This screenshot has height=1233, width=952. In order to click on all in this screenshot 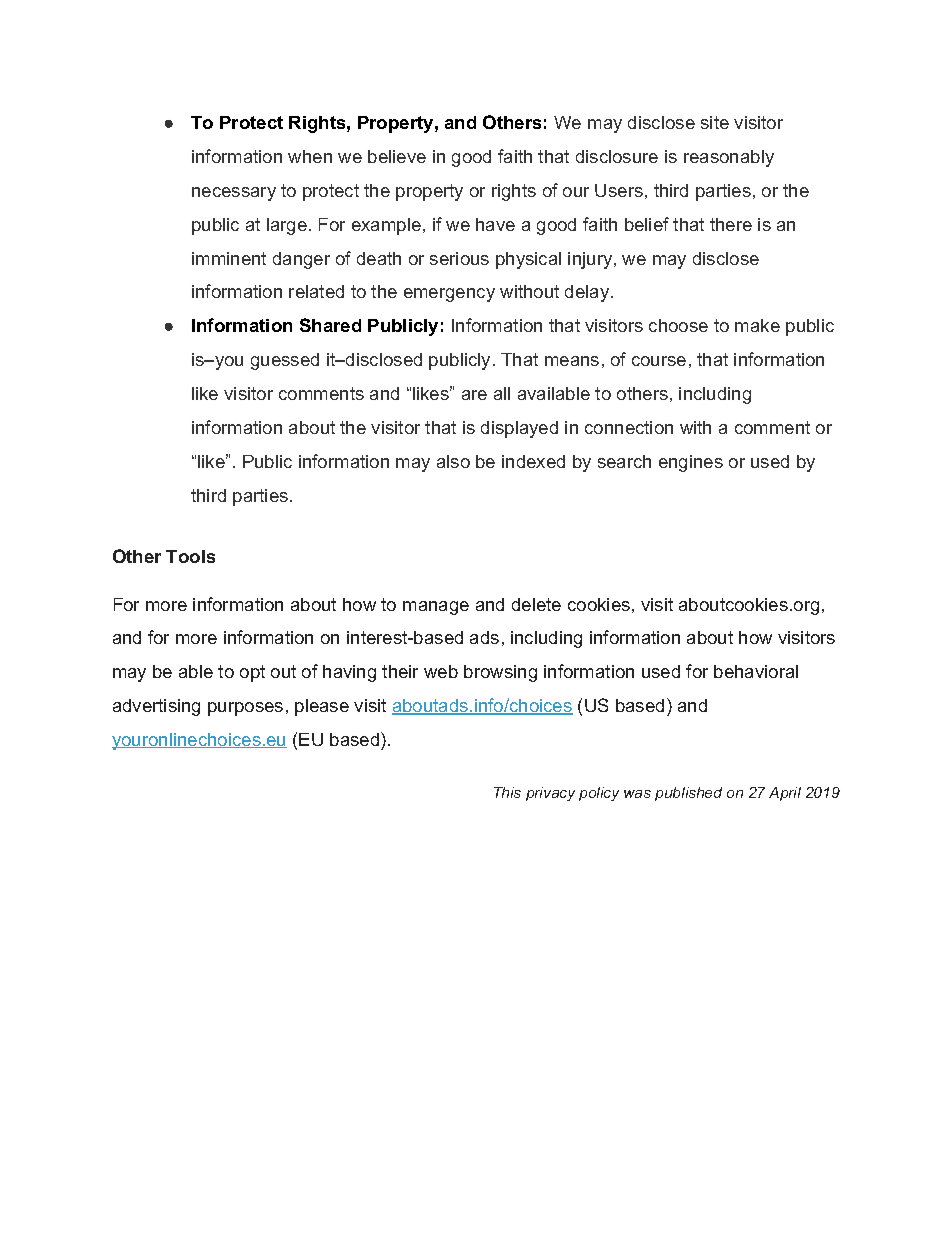, I will do `click(502, 393)`.
